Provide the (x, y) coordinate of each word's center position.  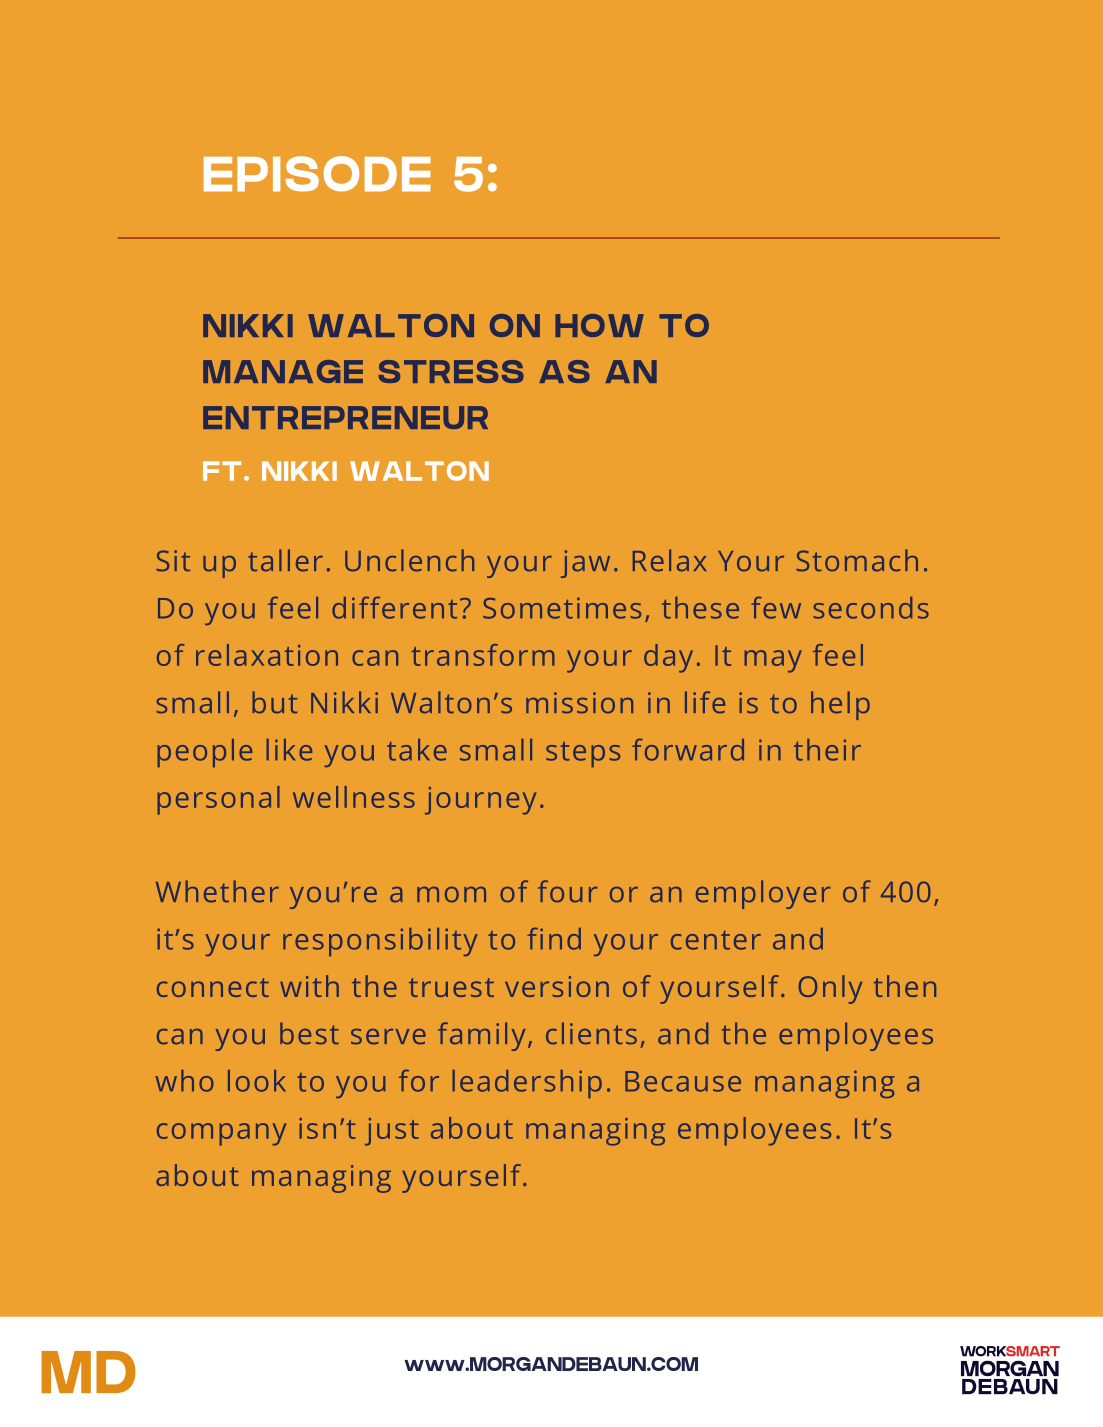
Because (683, 1081)
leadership (527, 1084)
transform (483, 655)
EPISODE (317, 174)
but (275, 702)
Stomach (857, 560)
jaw (585, 564)
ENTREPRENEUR (345, 417)
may (773, 661)
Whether (217, 891)
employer (763, 894)
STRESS (451, 371)
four (568, 891)
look (257, 1081)
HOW (599, 325)
